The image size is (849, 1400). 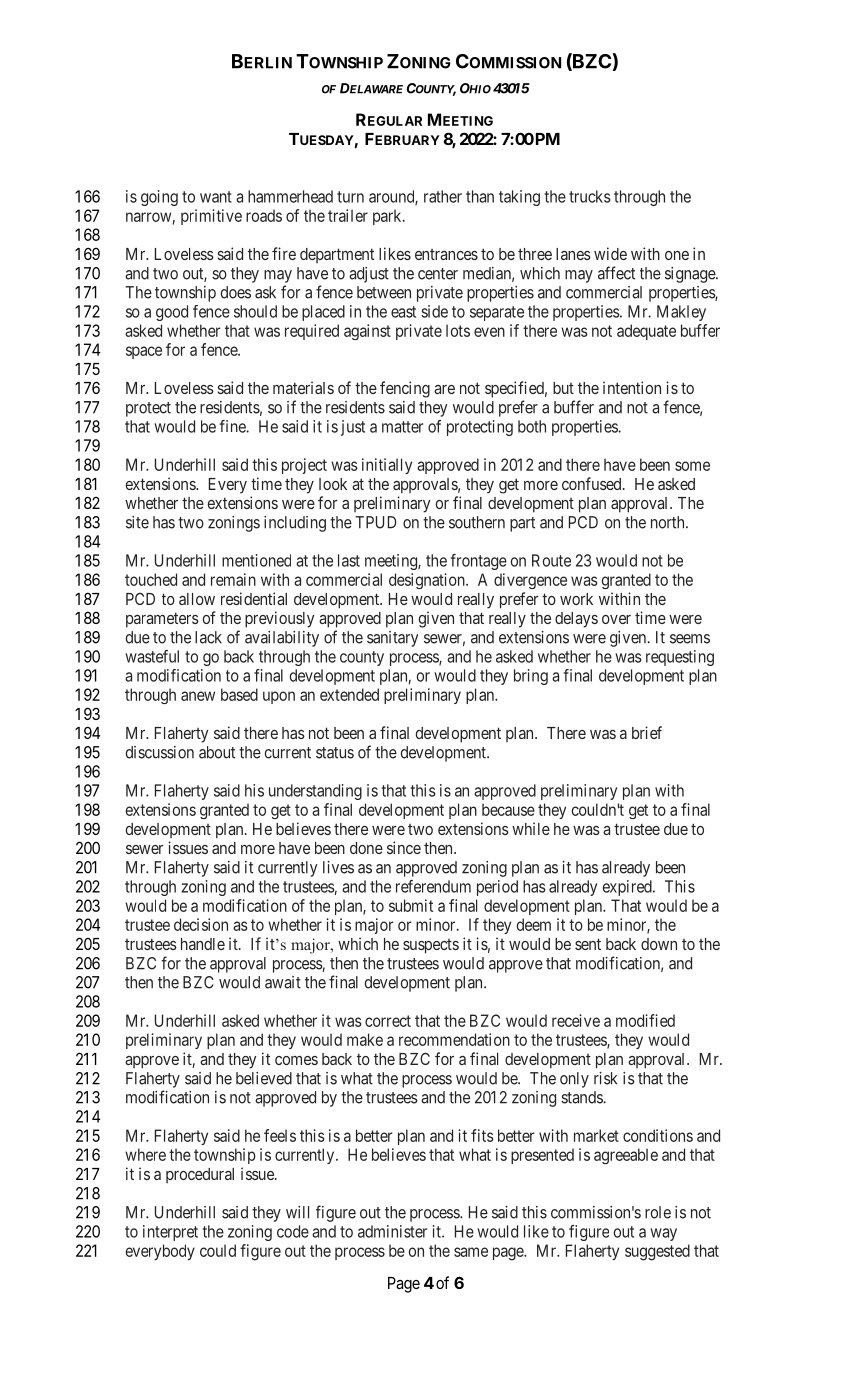 I want to click on extended, so click(x=349, y=694).
